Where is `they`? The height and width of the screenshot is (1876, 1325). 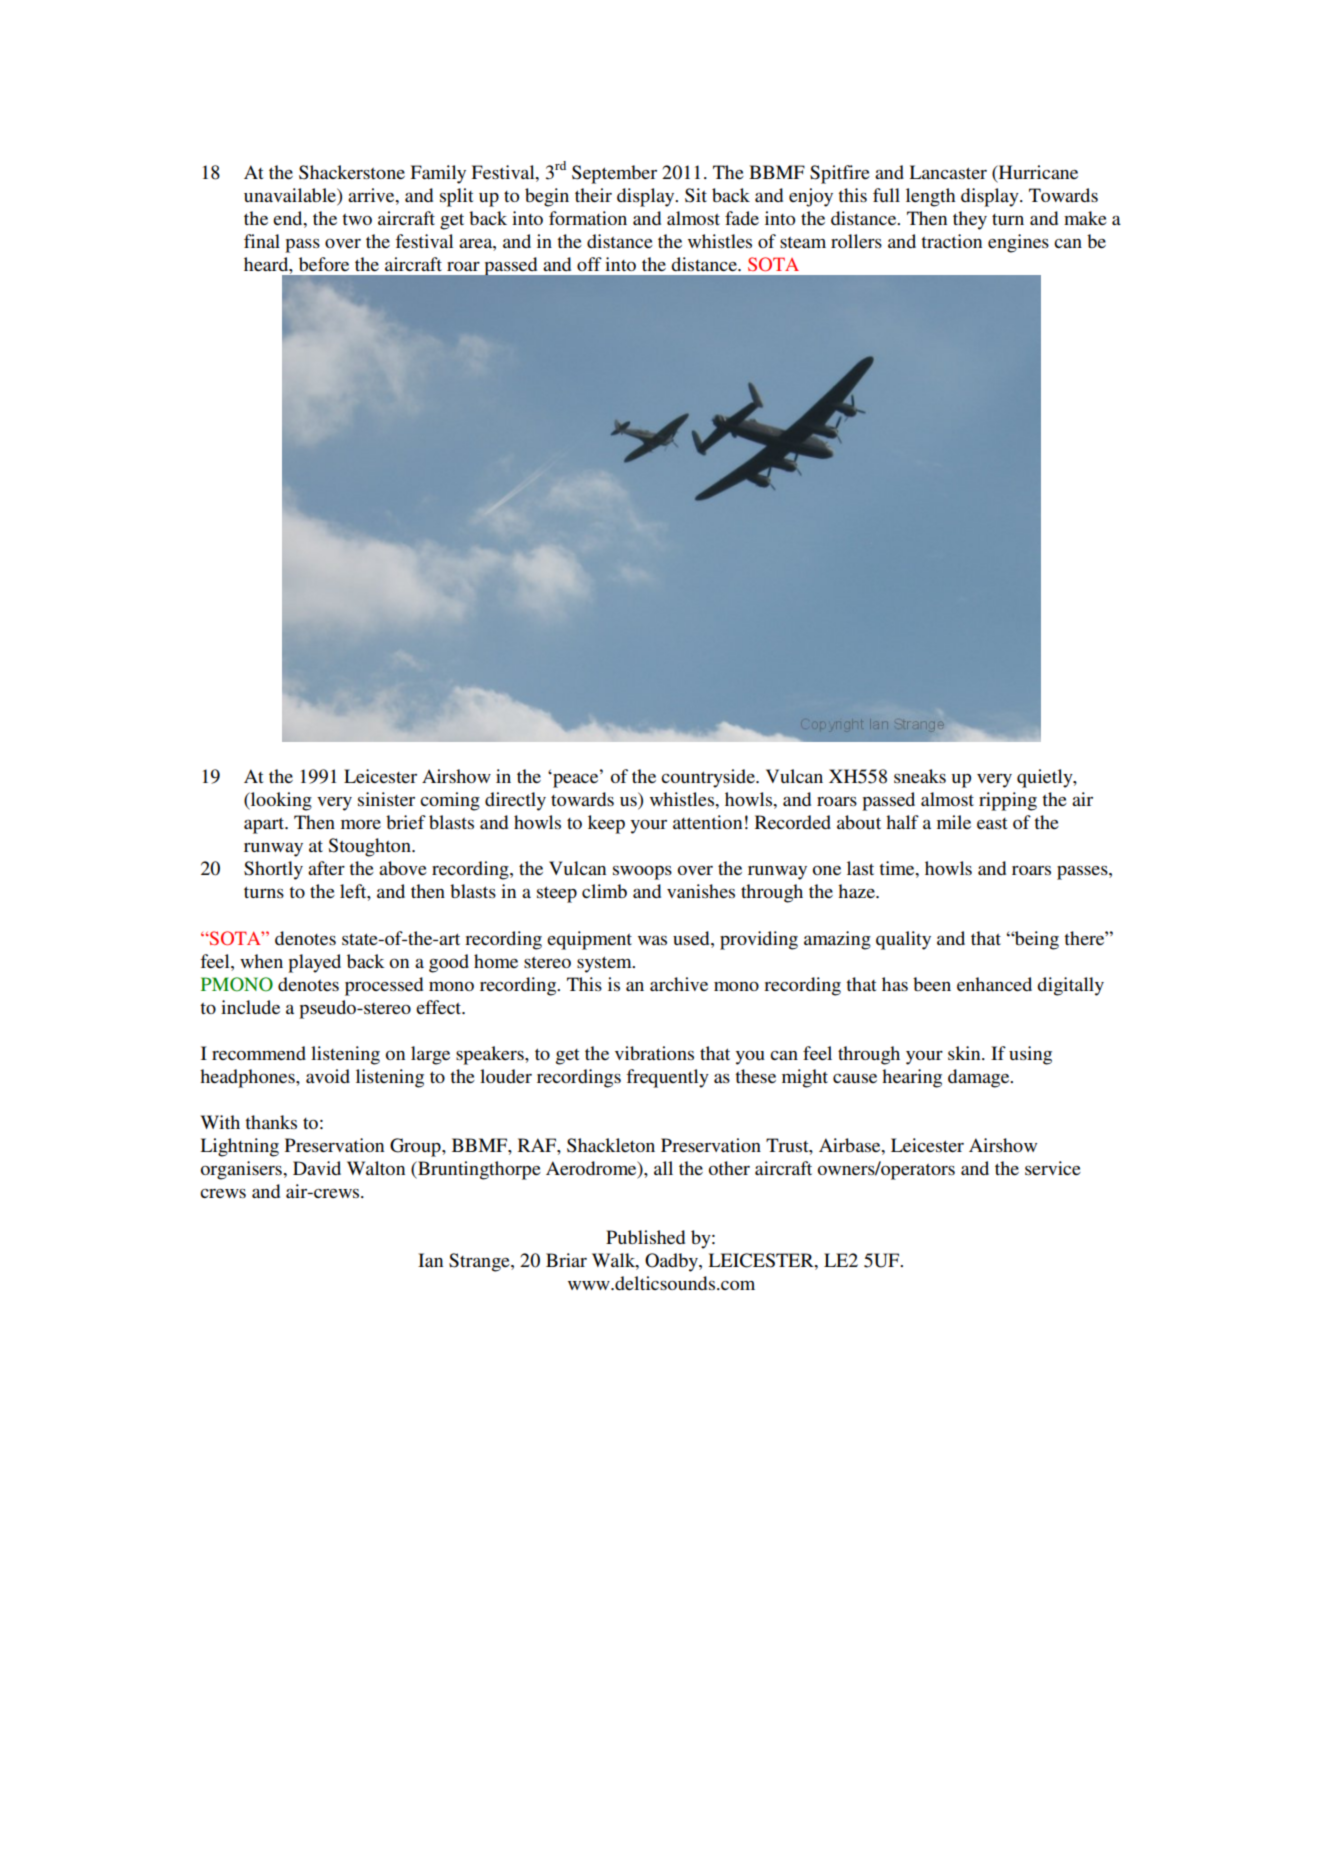 they is located at coordinates (970, 220).
